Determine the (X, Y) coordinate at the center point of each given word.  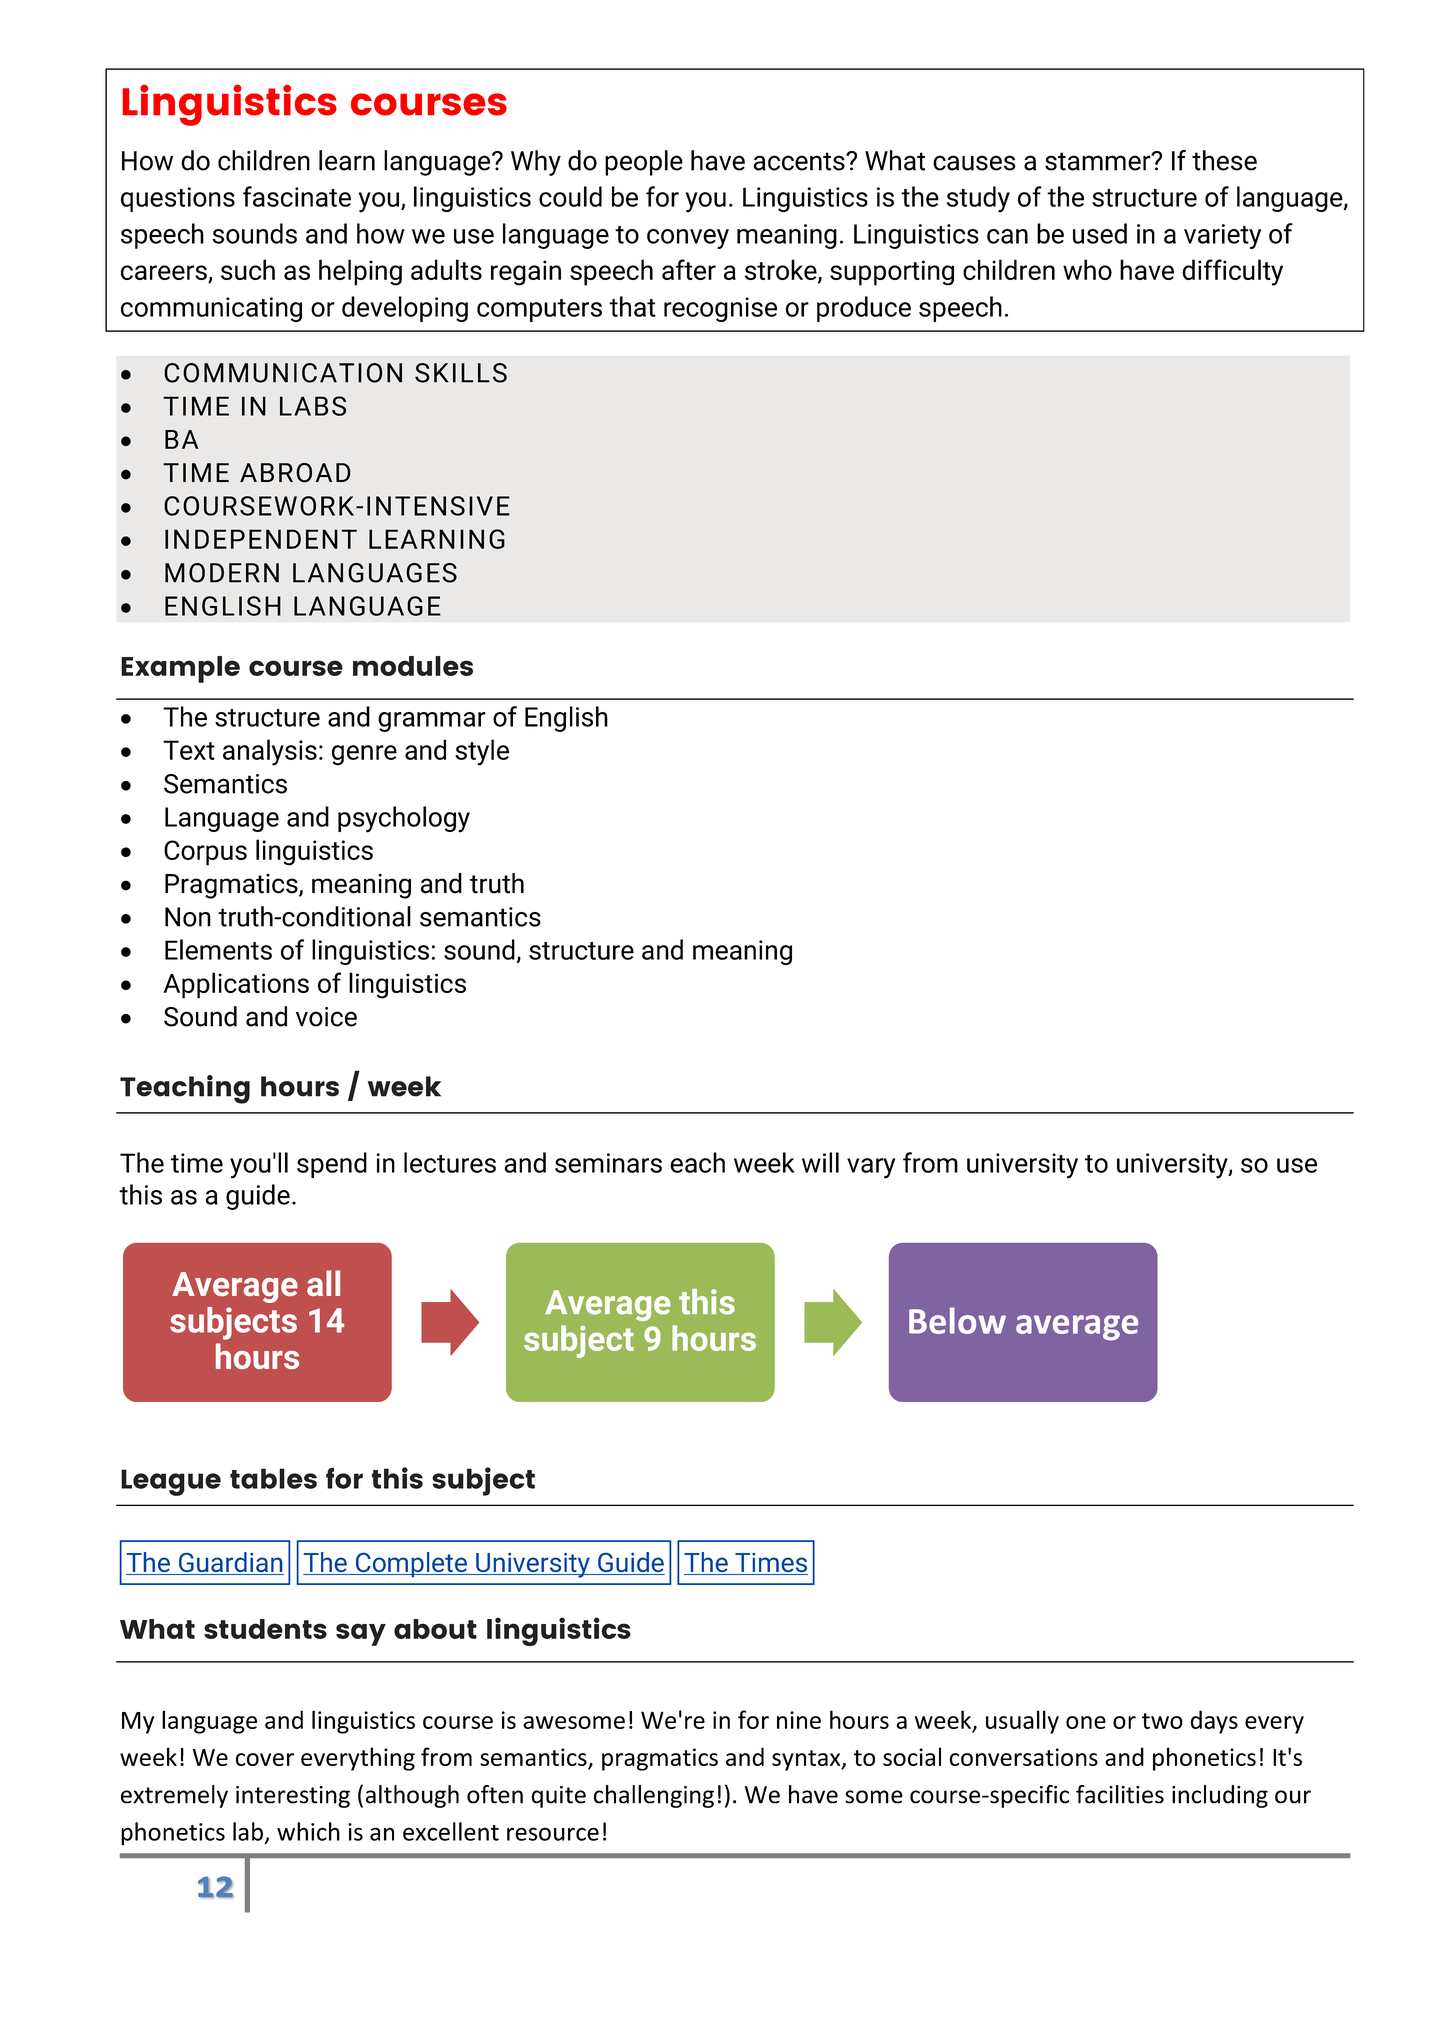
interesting (293, 1797)
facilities (1120, 1794)
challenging (654, 1796)
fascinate (297, 196)
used (1100, 233)
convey (688, 239)
